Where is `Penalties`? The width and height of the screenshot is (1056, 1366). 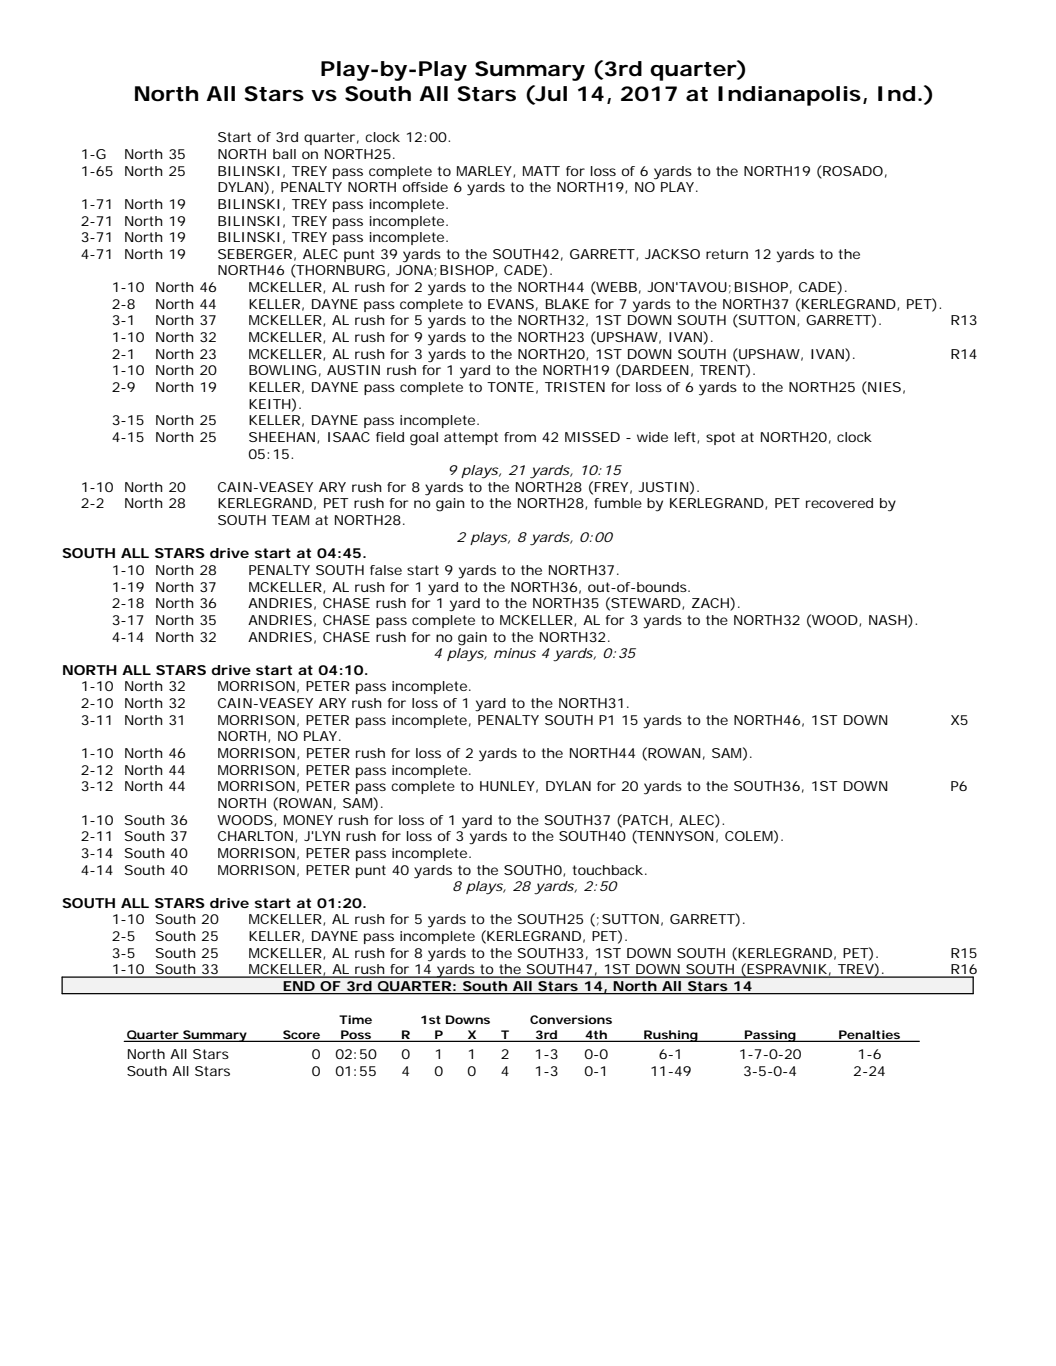
Penalties is located at coordinates (870, 1035).
